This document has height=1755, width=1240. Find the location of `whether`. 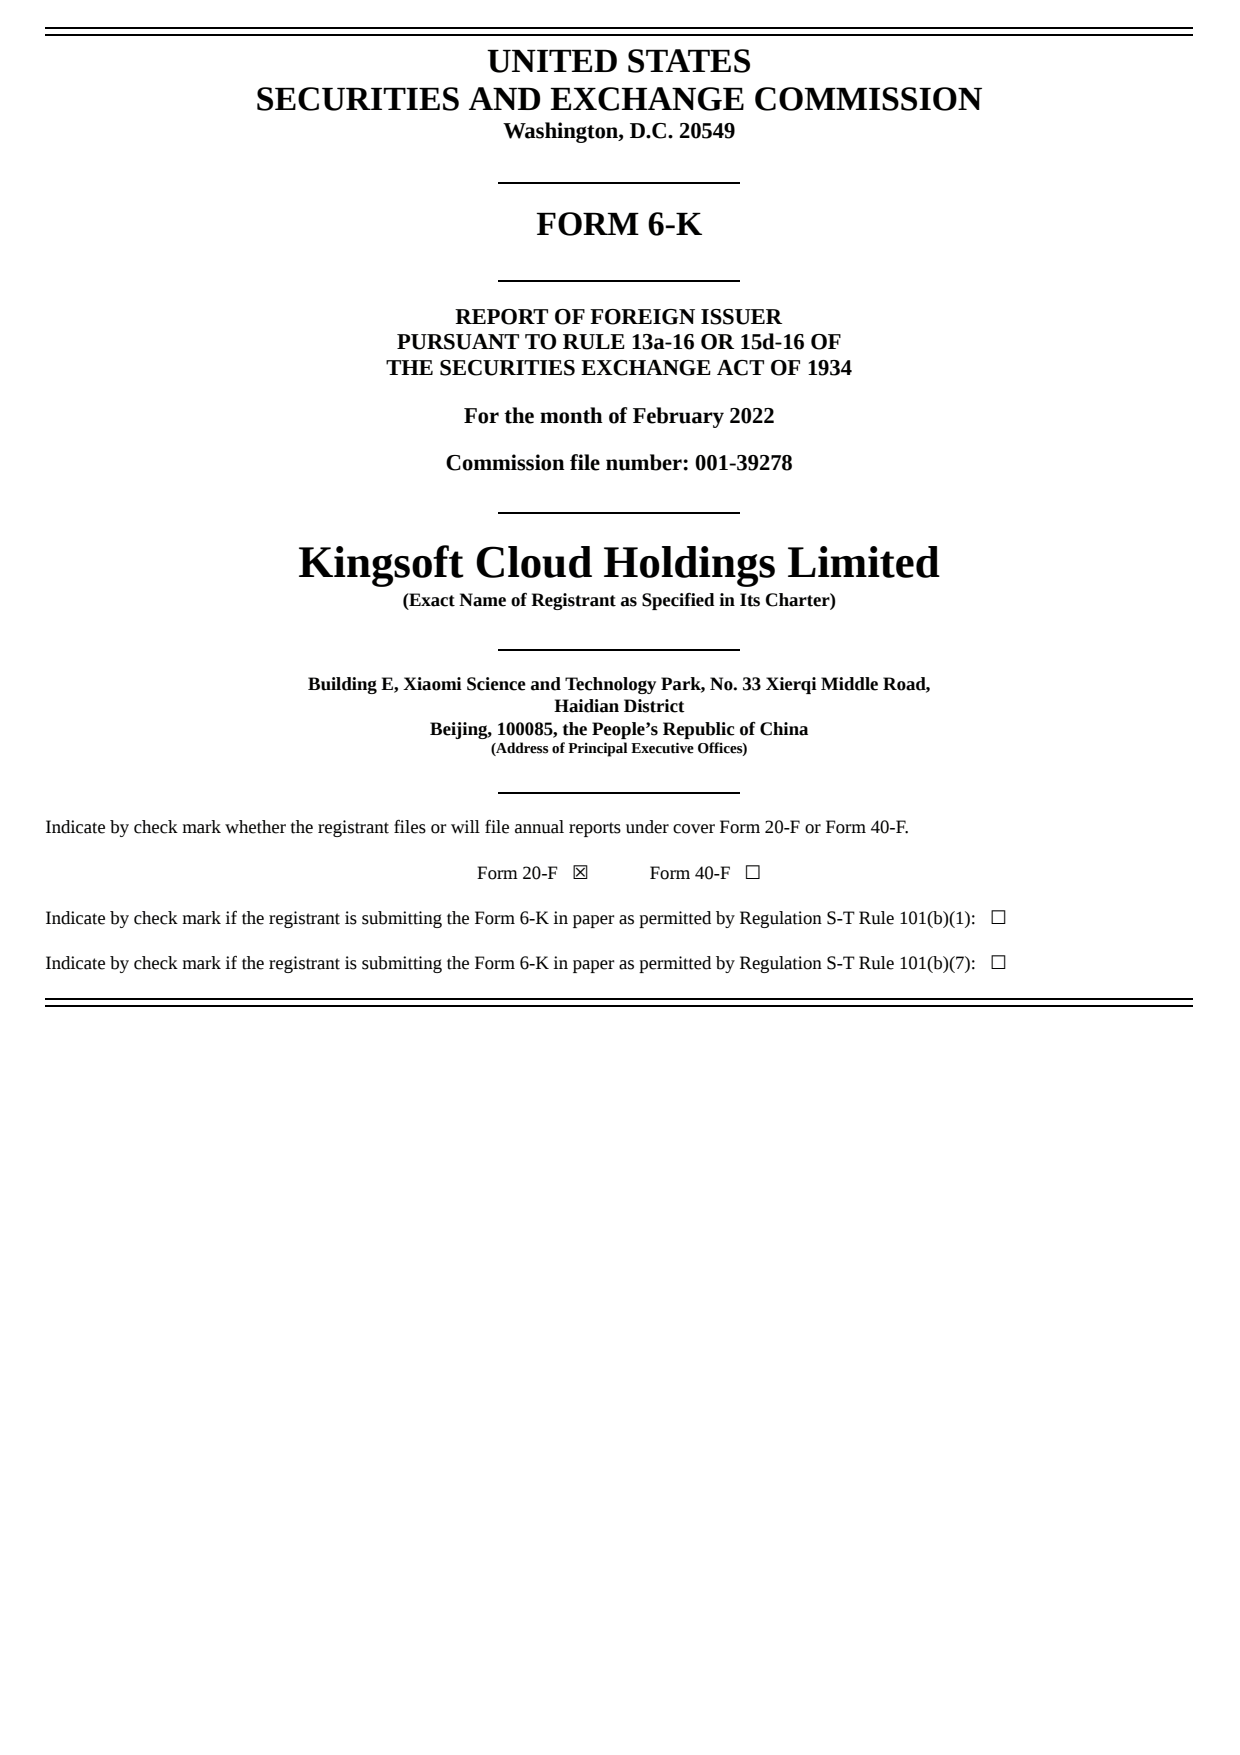

whether is located at coordinates (255, 827).
